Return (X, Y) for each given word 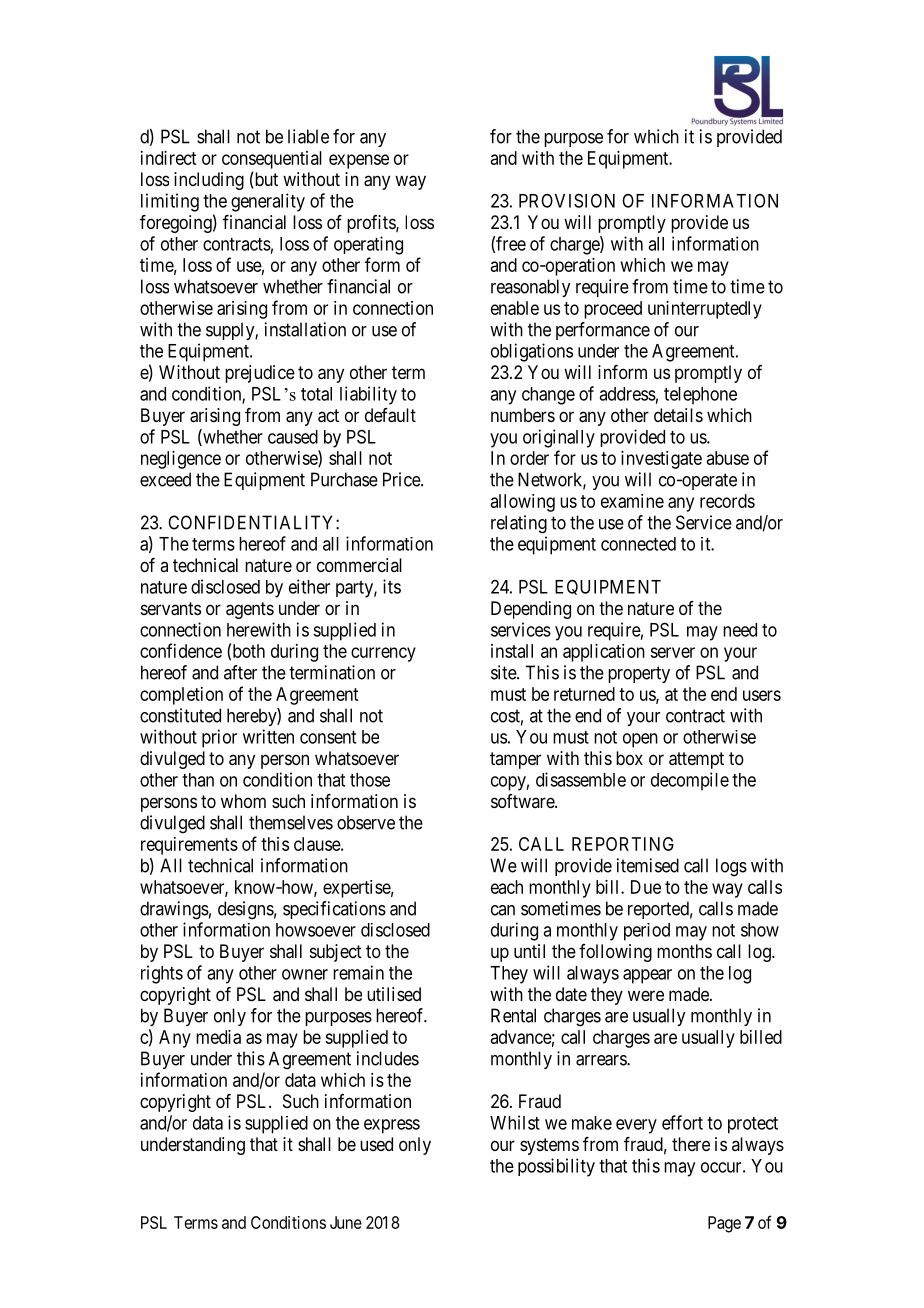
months (684, 951)
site (504, 672)
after (240, 672)
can (503, 910)
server (672, 652)
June (346, 1222)
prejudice (260, 374)
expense (359, 161)
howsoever (316, 930)
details (678, 415)
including (209, 181)
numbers (523, 415)
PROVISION (567, 201)
